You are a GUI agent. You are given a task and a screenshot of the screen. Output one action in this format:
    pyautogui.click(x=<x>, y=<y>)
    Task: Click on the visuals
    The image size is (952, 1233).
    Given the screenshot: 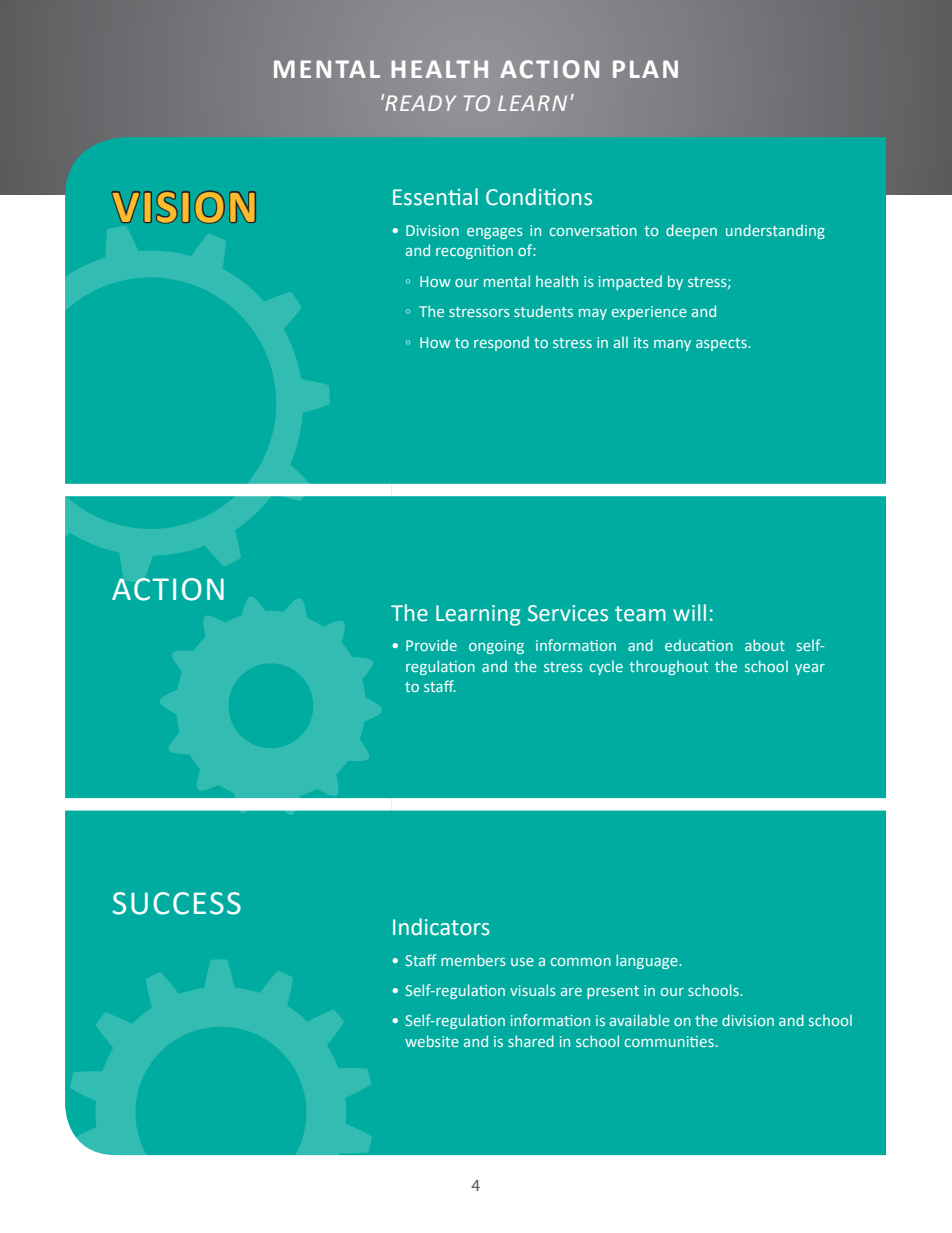 What is the action you would take?
    pyautogui.click(x=533, y=990)
